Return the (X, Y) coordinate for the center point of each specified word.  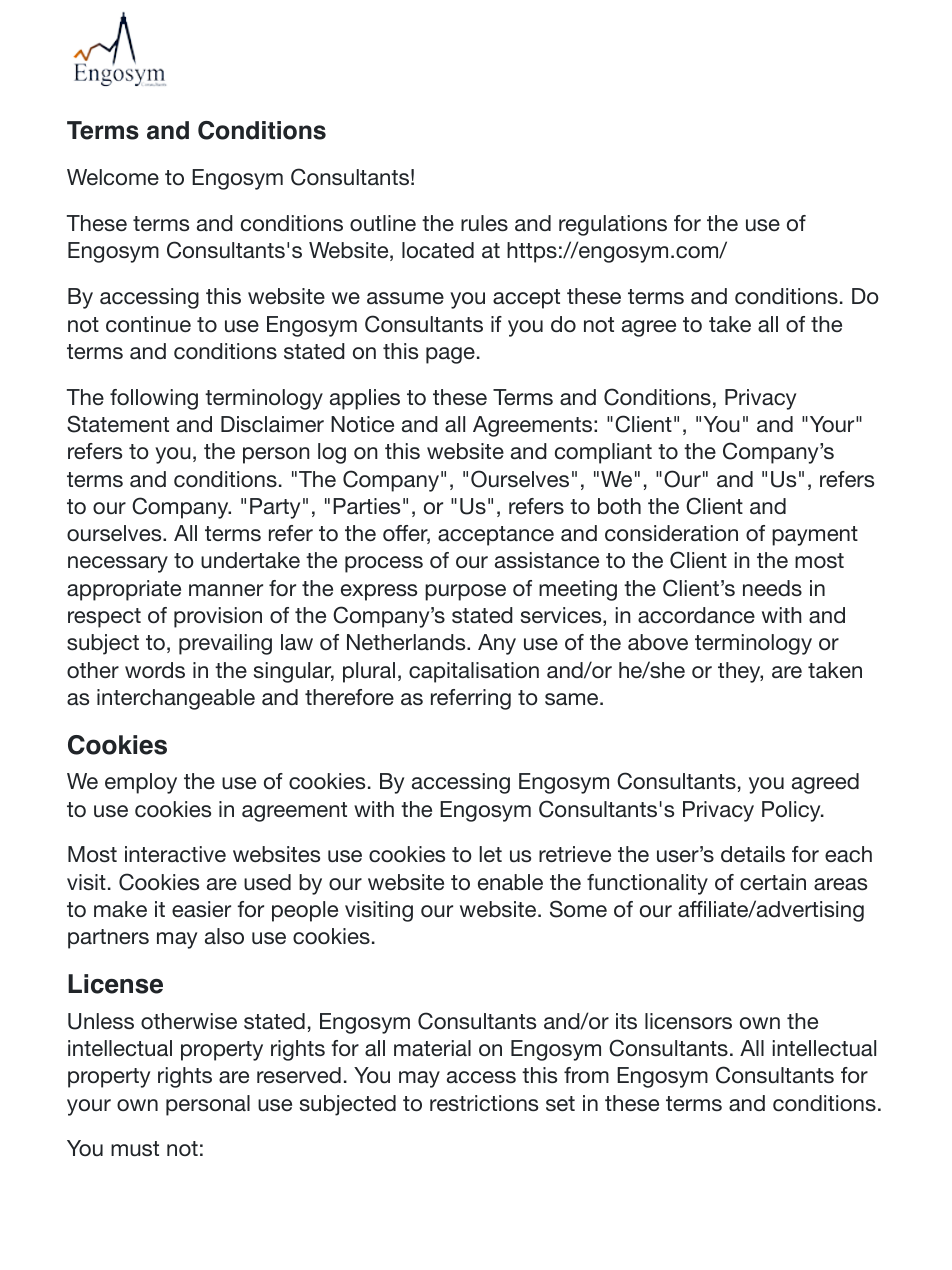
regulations (613, 225)
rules (484, 223)
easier (201, 909)
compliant (603, 453)
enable (510, 882)
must (135, 1148)
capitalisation (474, 672)
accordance (696, 615)
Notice (362, 424)
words (155, 670)
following (154, 399)
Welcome (113, 177)
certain (773, 882)
